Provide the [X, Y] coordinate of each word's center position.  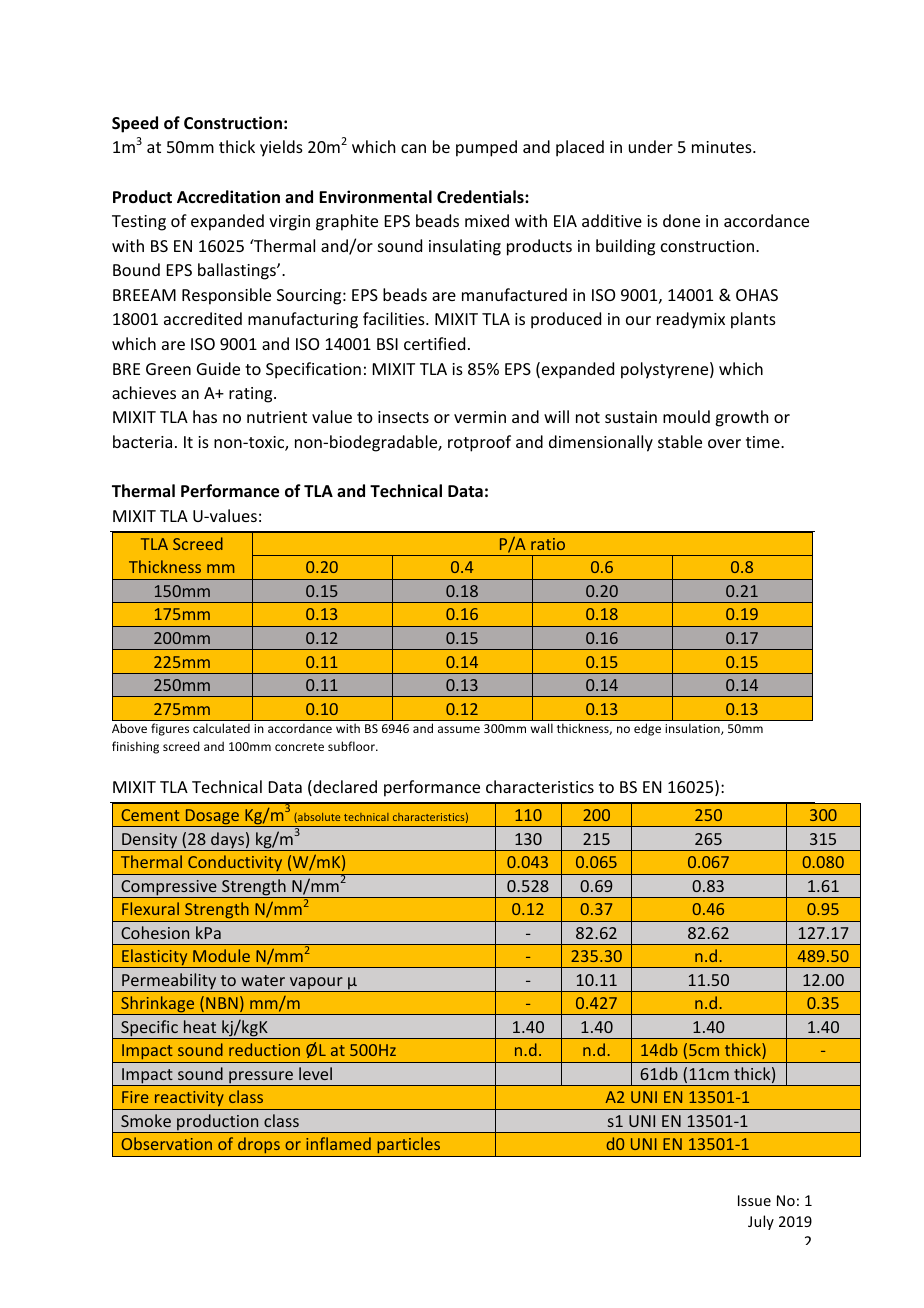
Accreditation [228, 197]
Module [221, 955]
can [413, 148]
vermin [480, 417]
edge [647, 729]
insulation [693, 729]
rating [252, 395]
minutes [723, 147]
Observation [166, 1143]
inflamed [338, 1143]
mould [686, 416]
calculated [221, 728]
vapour [316, 984]
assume [459, 729]
